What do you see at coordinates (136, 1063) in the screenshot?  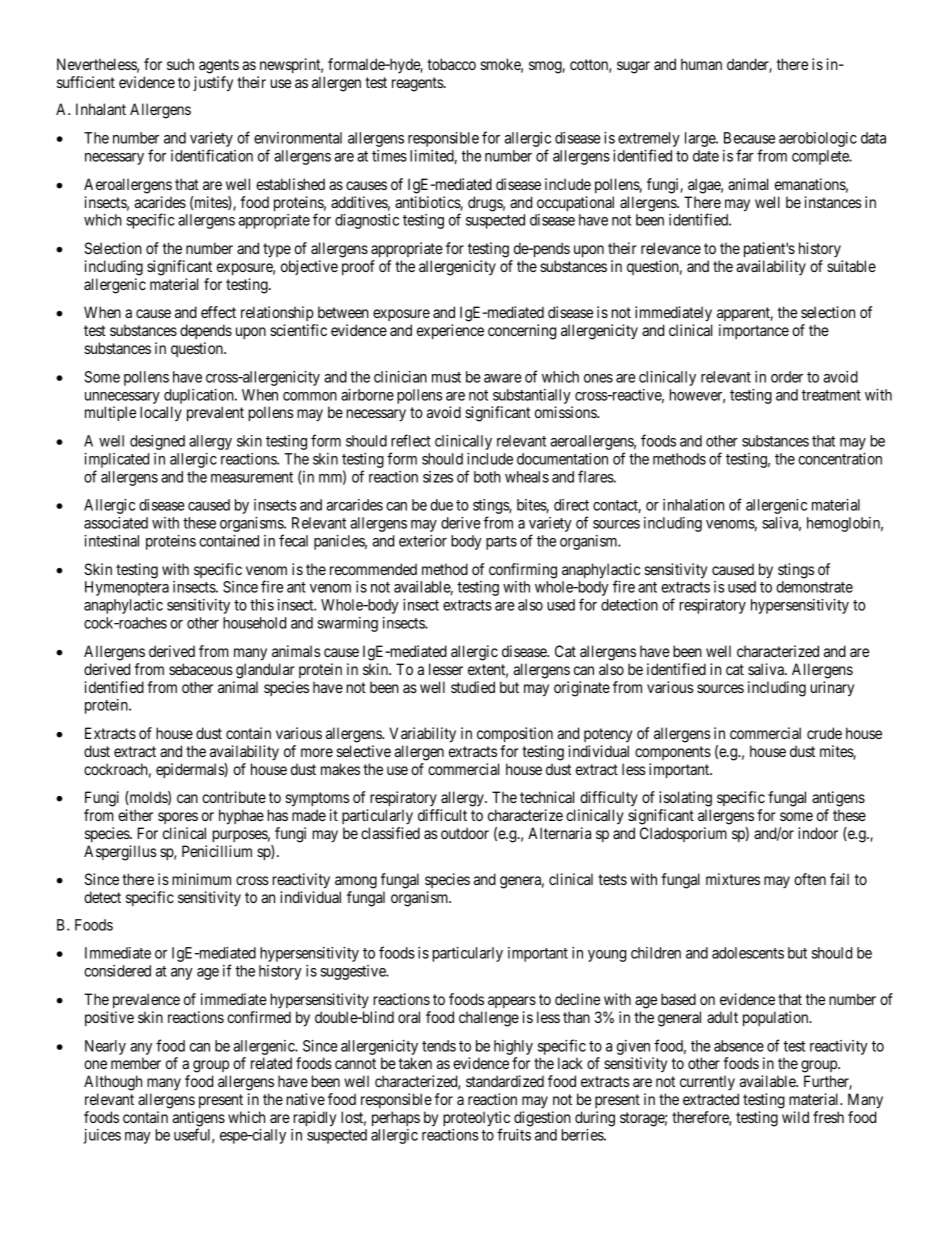 I see `member` at bounding box center [136, 1063].
